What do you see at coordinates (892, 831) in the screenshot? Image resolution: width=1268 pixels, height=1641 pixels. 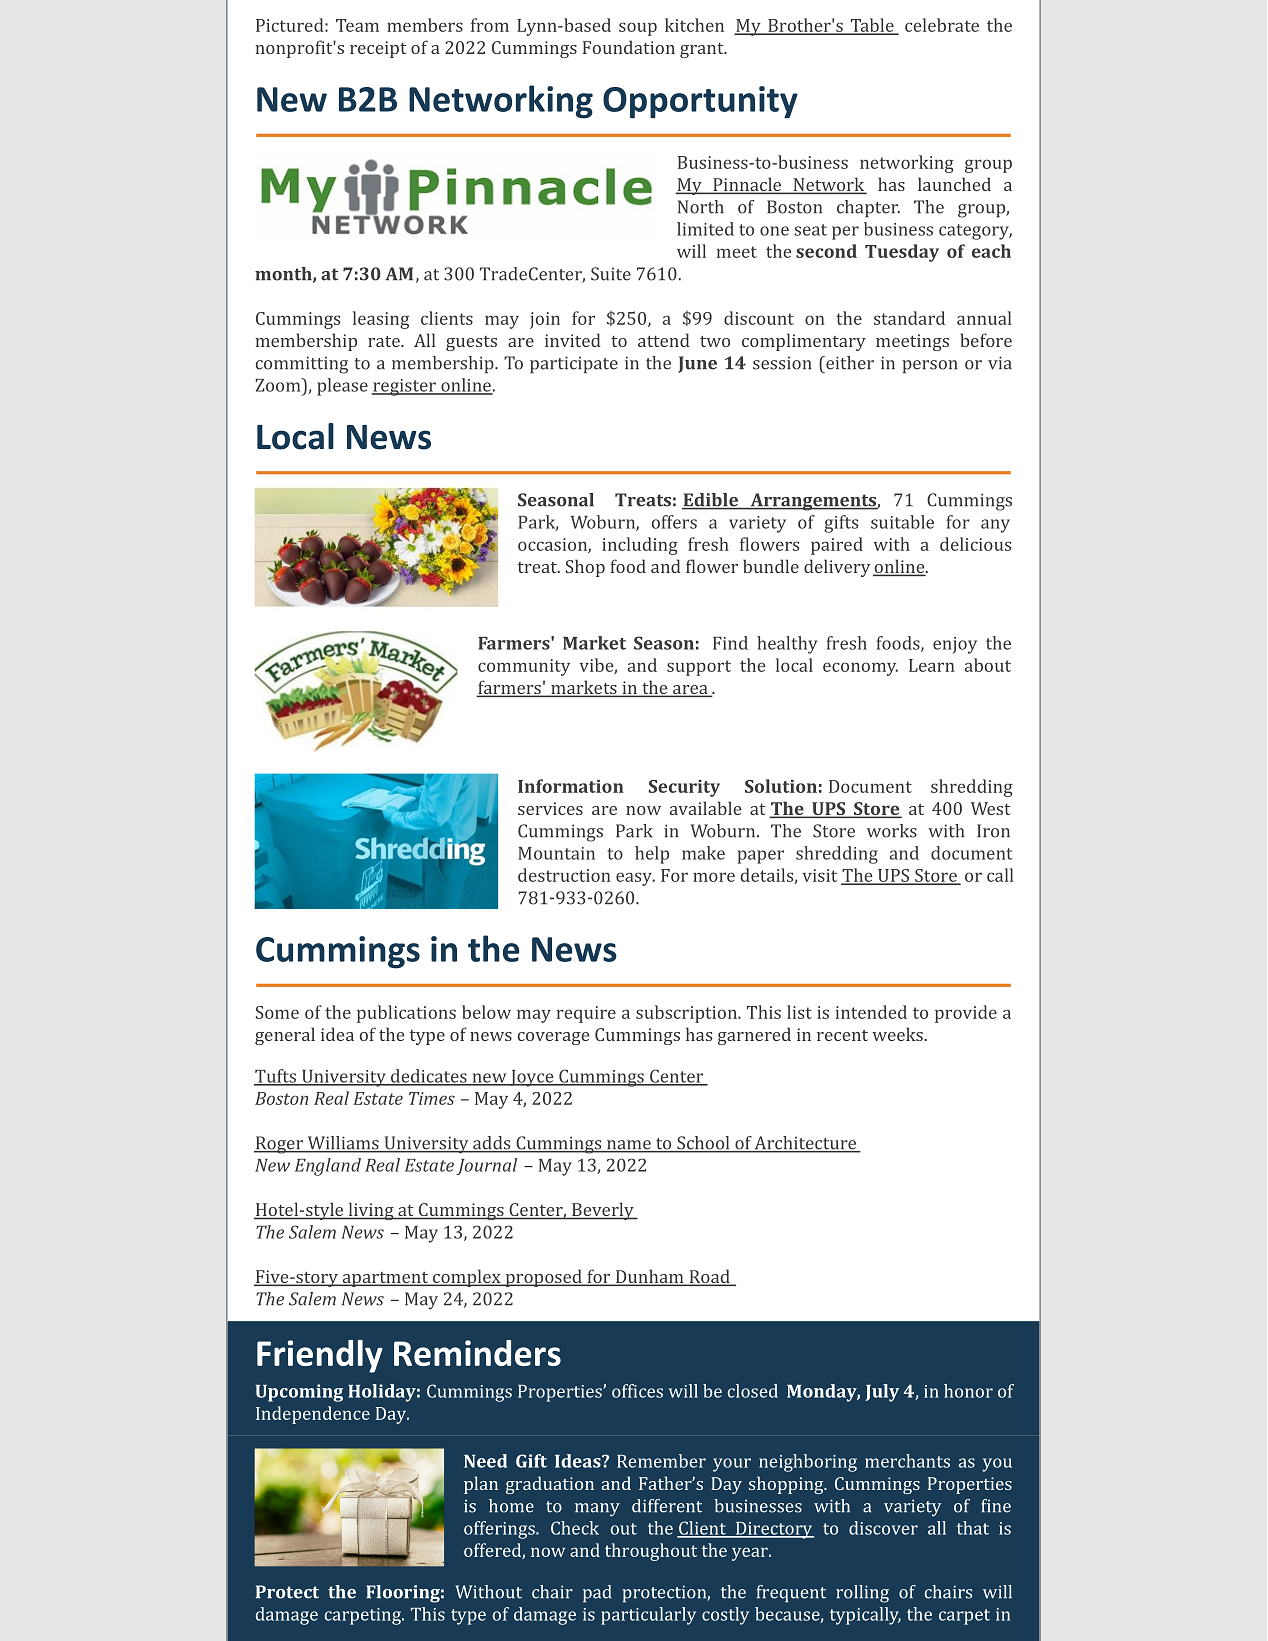 I see `works` at bounding box center [892, 831].
